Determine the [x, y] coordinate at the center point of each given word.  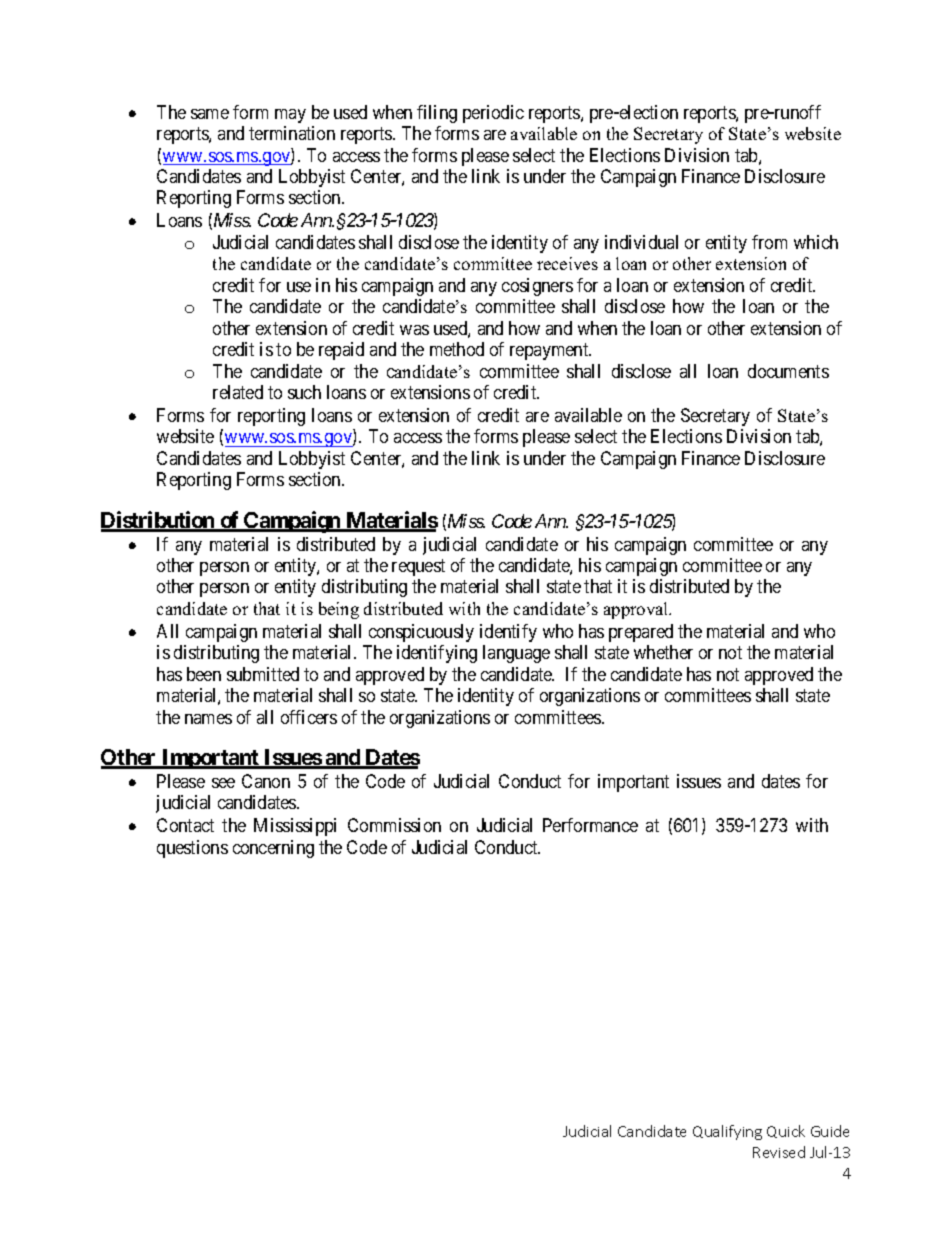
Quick [786, 1131]
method [457, 349]
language [516, 654]
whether [663, 652]
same [210, 114]
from [769, 242]
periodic [493, 114]
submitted [263, 674]
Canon [266, 781]
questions [192, 849]
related [238, 392]
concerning [273, 849]
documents [788, 371]
